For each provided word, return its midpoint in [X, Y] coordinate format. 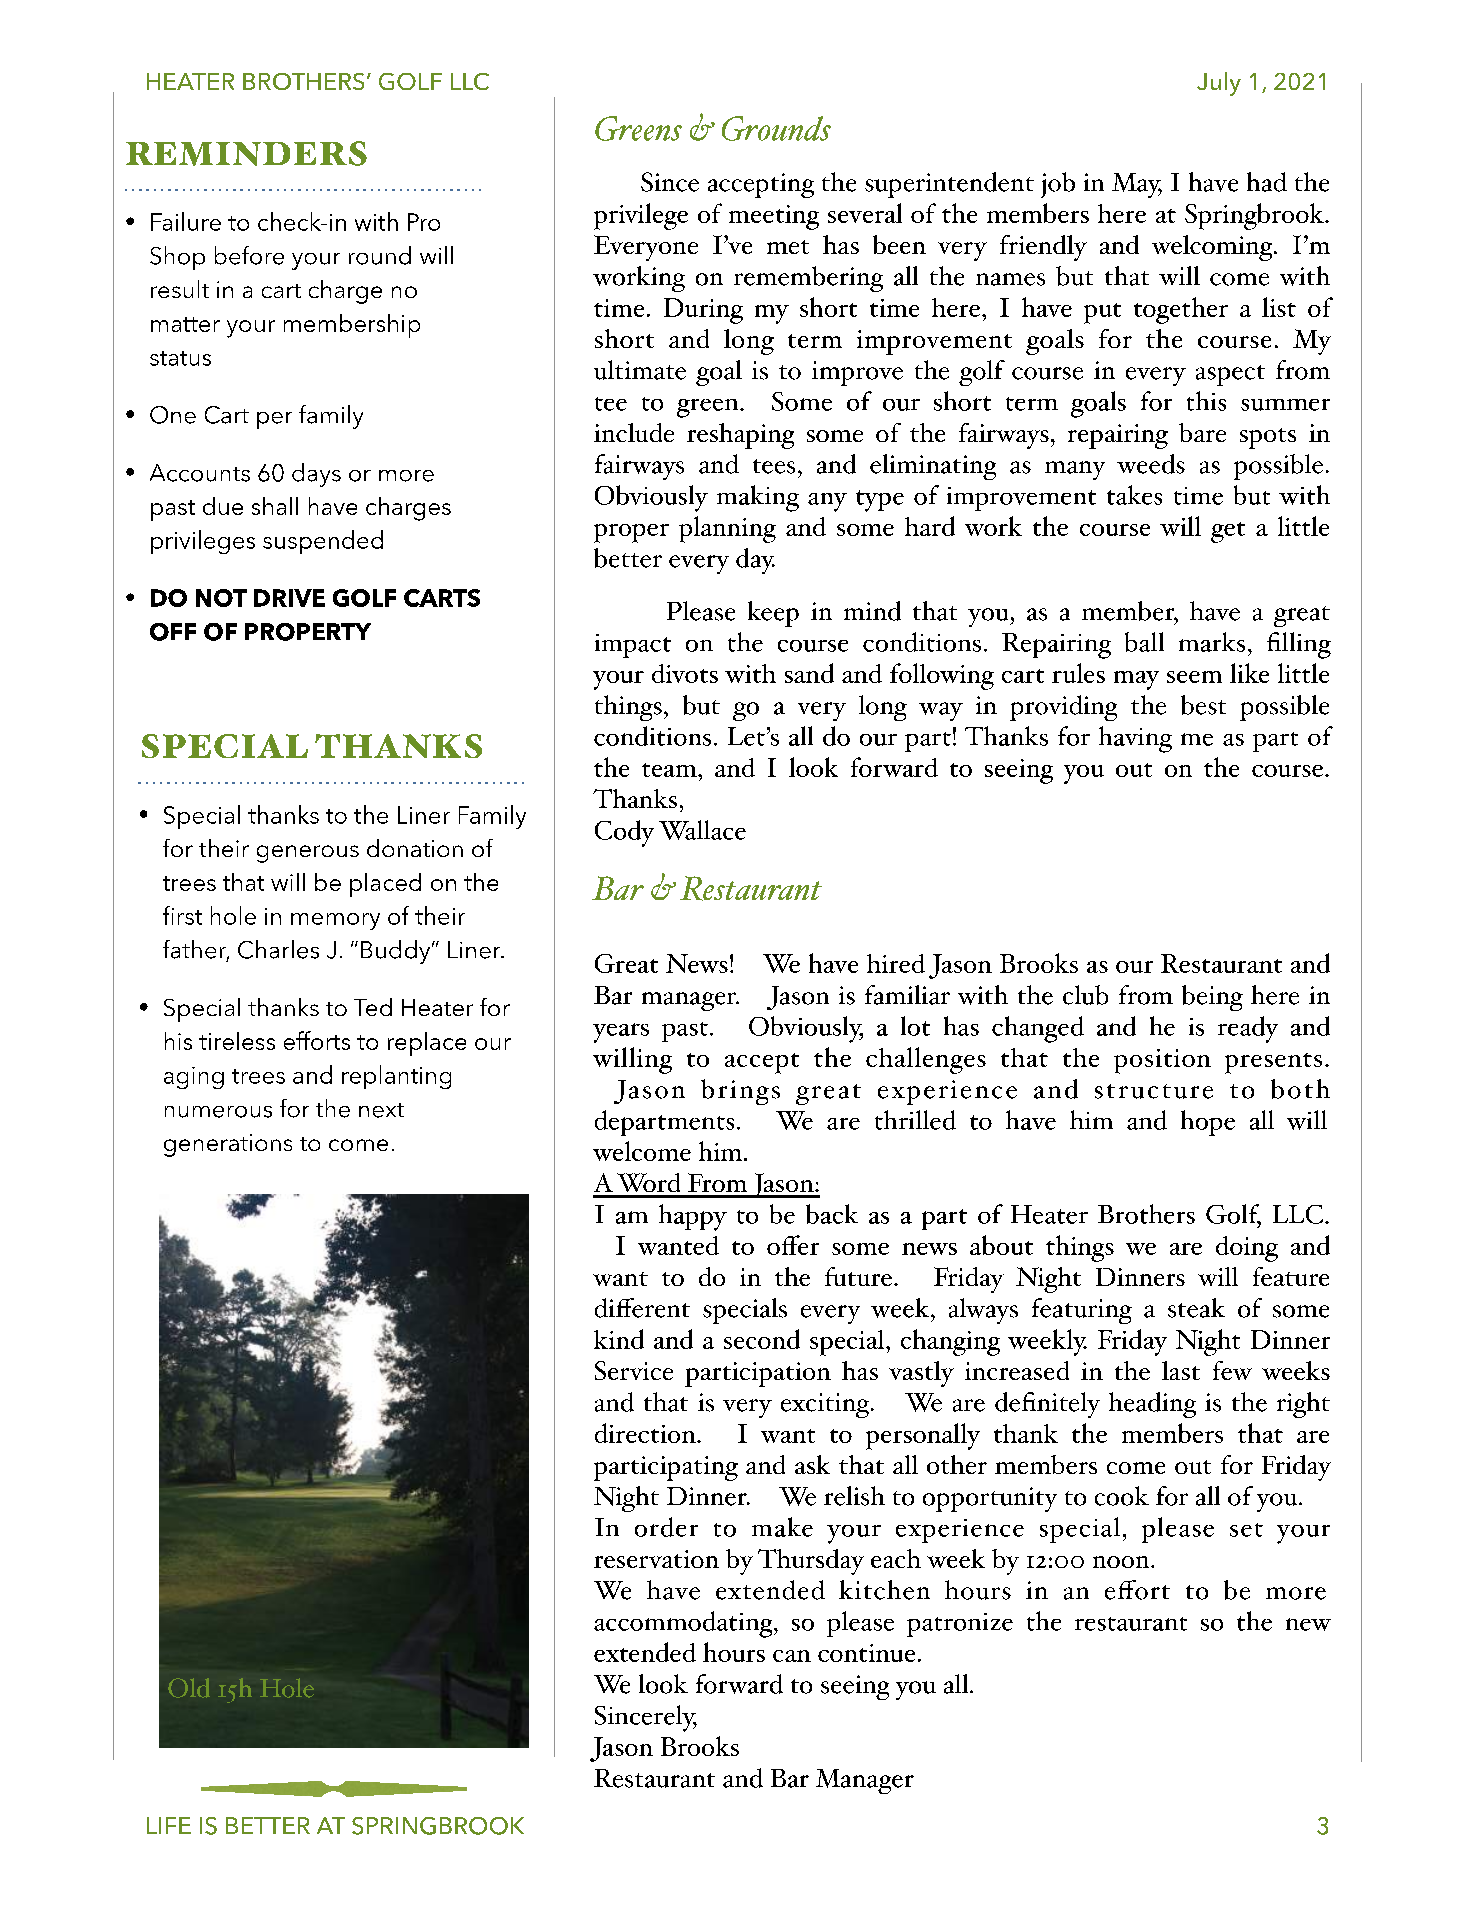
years [621, 1033]
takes [1134, 495]
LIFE [169, 1825]
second [762, 1339]
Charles [278, 949]
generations [228, 1145]
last [1181, 1370]
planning [727, 529]
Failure [186, 221]
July [1219, 84]
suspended [323, 542]
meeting [774, 217]
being [1212, 998]
